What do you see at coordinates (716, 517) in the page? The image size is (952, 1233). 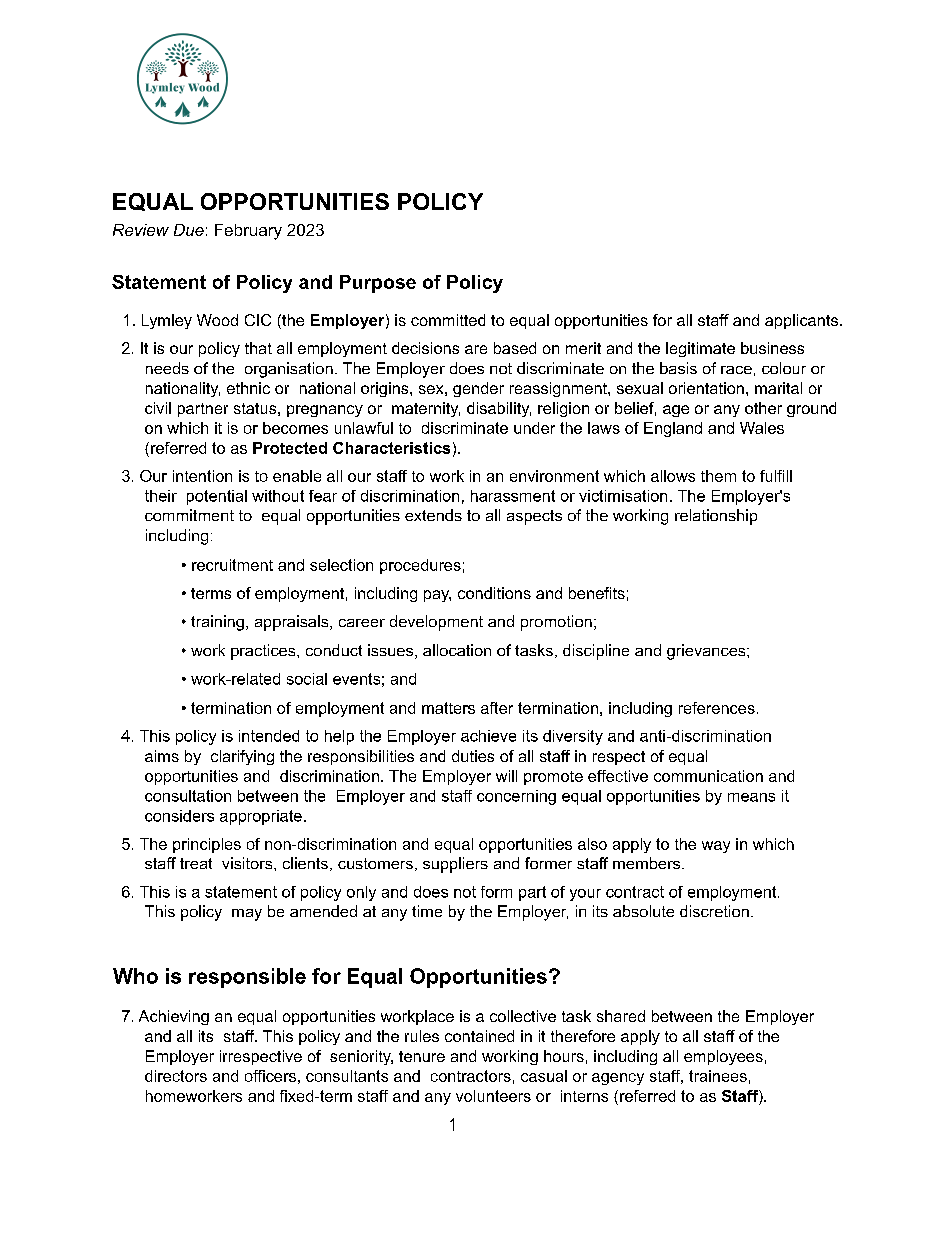 I see `relationship` at bounding box center [716, 517].
